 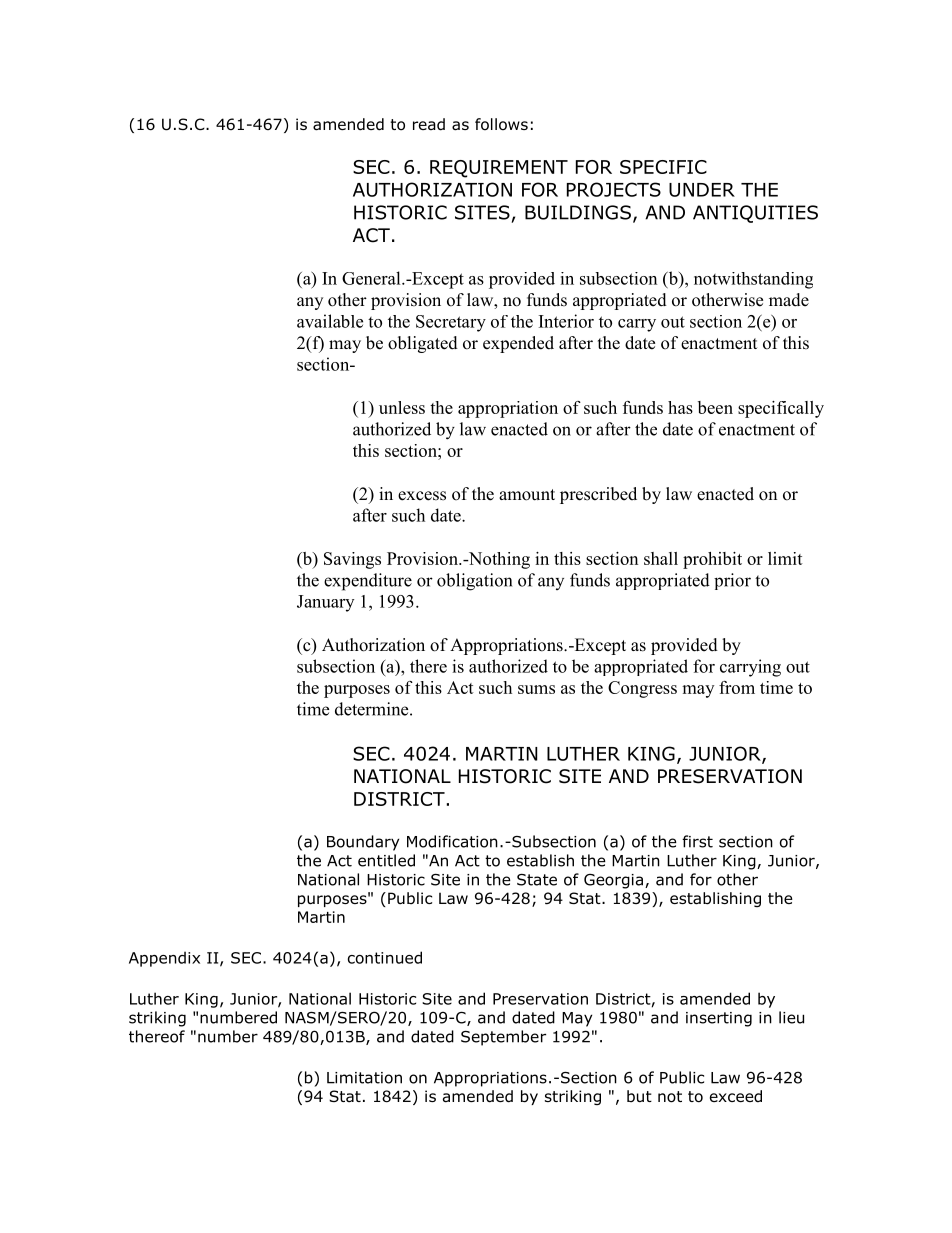 What do you see at coordinates (330, 321) in the document?
I see `available` at bounding box center [330, 321].
